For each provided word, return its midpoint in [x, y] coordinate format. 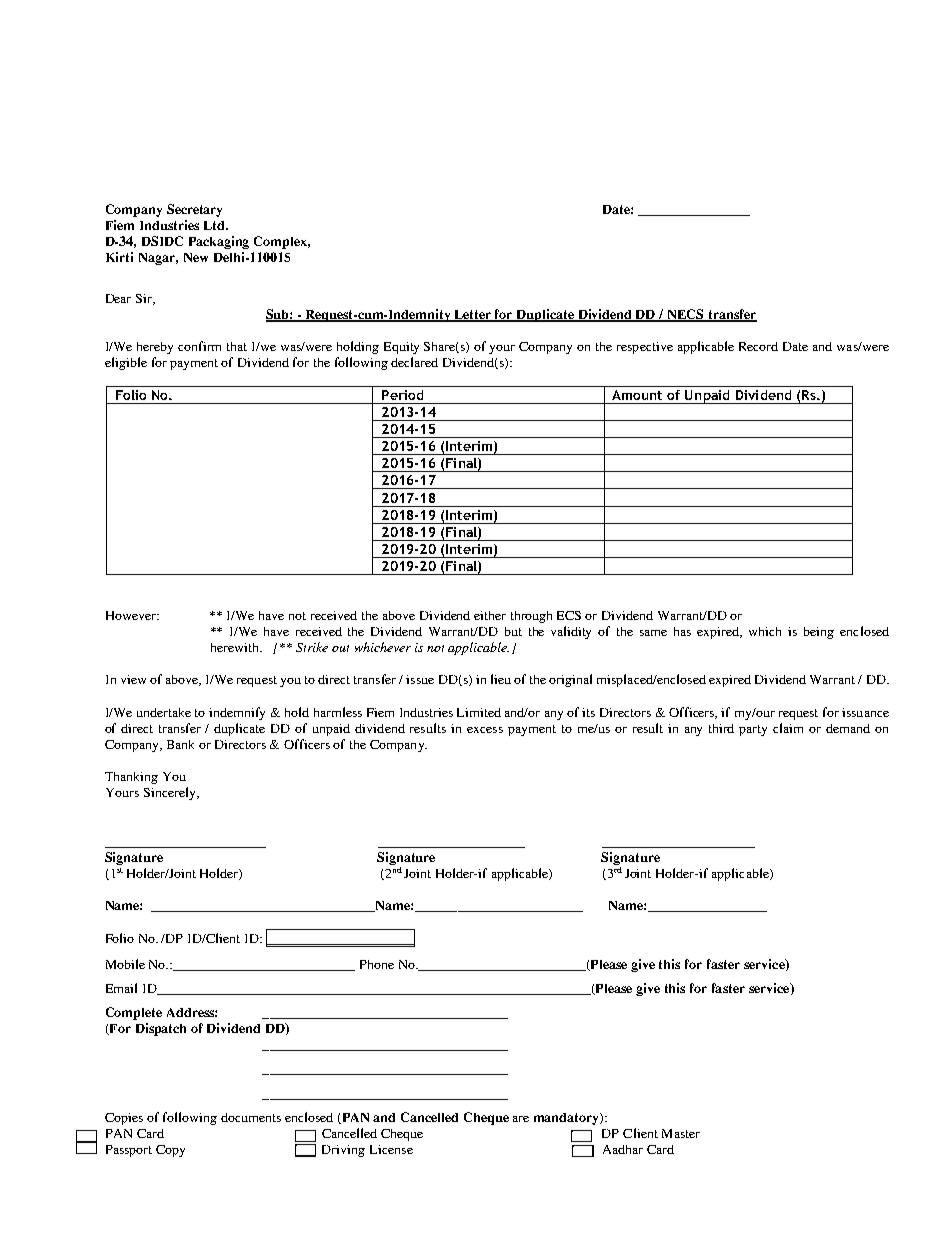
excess [485, 730]
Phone [377, 964]
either [490, 615]
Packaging [219, 242]
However [132, 615]
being [819, 633]
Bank [180, 744]
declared [414, 362]
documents [251, 1117]
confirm [199, 346]
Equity [401, 348]
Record [758, 346]
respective [645, 348]
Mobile [125, 964]
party [753, 730]
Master [681, 1133]
